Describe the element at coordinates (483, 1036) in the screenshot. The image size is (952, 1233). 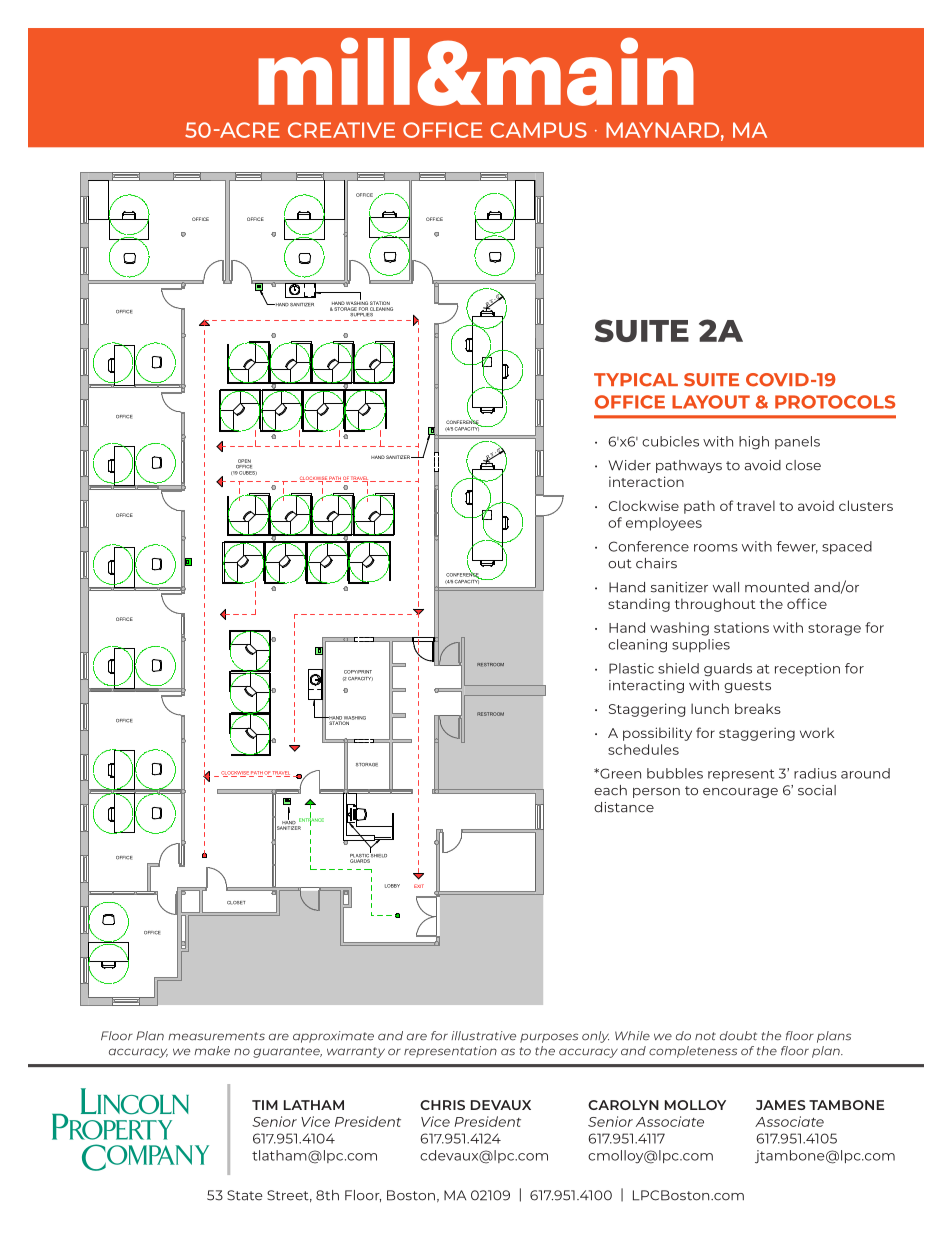
I see `illustrative` at that location.
